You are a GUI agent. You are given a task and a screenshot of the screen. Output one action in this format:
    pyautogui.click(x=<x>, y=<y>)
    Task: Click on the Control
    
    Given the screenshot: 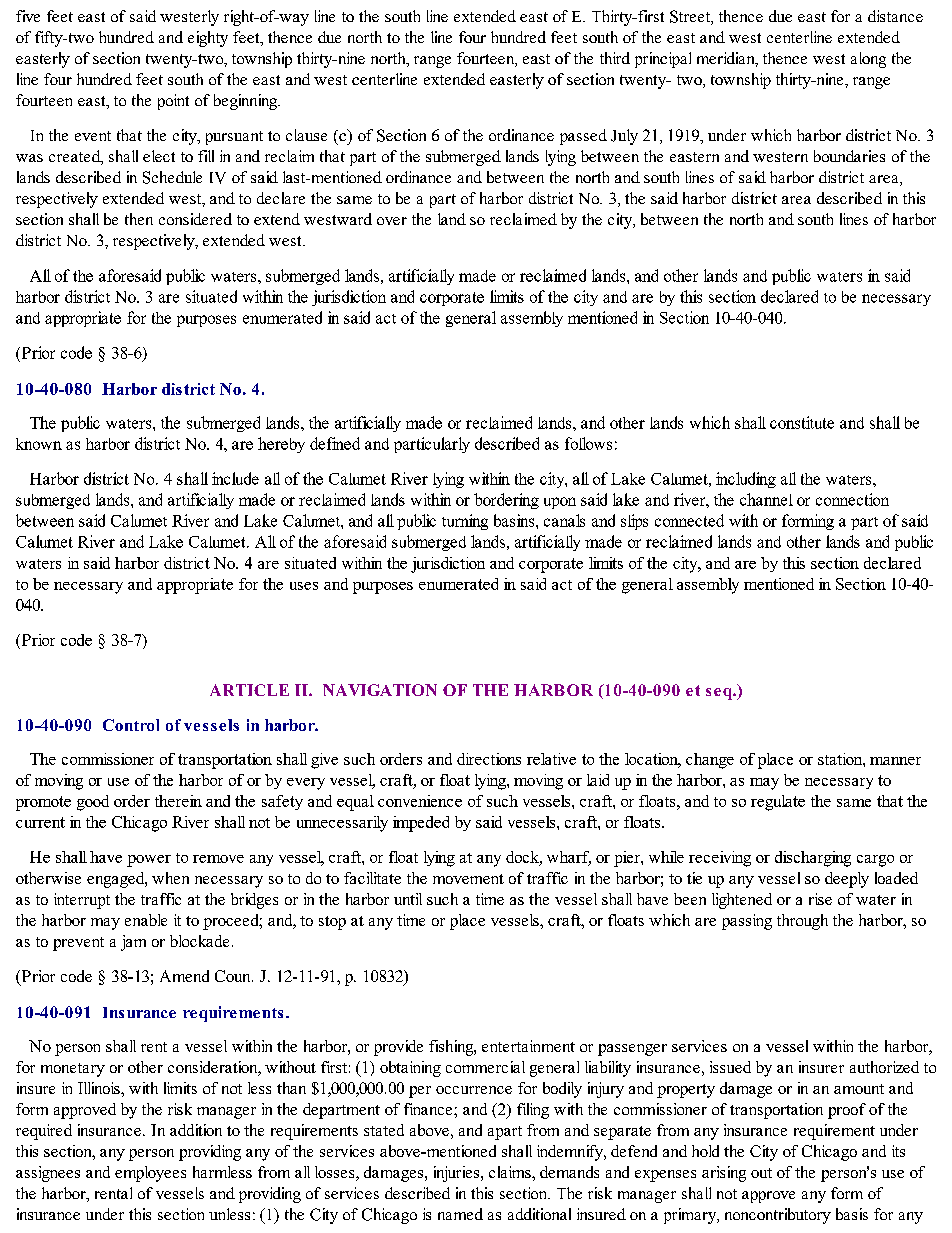 What is the action you would take?
    pyautogui.click(x=131, y=725)
